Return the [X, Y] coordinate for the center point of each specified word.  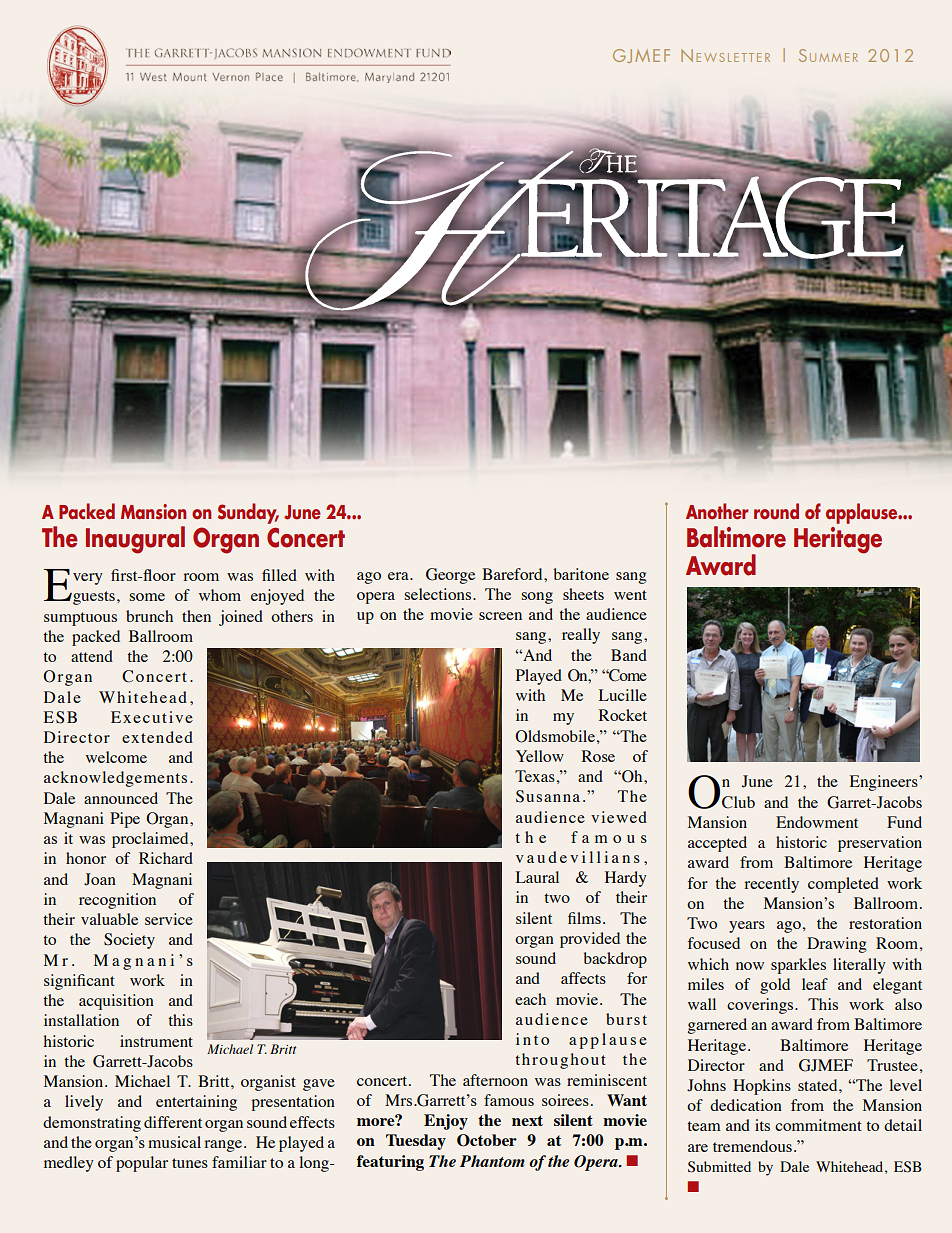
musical [174, 1142]
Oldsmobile [555, 736]
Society [129, 941]
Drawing [837, 945]
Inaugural [135, 540]
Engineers [885, 783]
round [776, 511]
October [487, 1140]
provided [590, 940]
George [450, 576]
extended [157, 737]
